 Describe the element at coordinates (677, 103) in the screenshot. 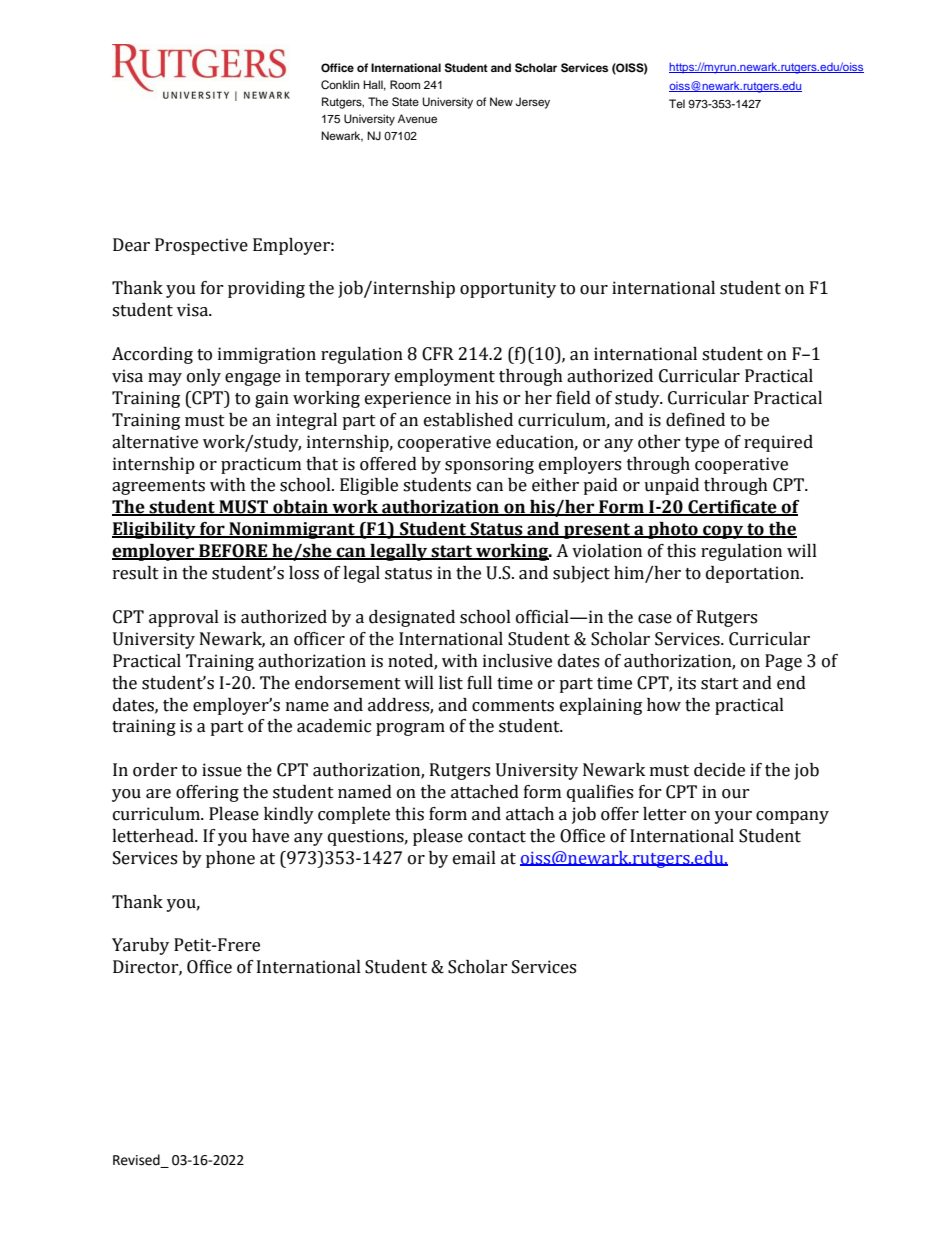

I see `Tel` at that location.
